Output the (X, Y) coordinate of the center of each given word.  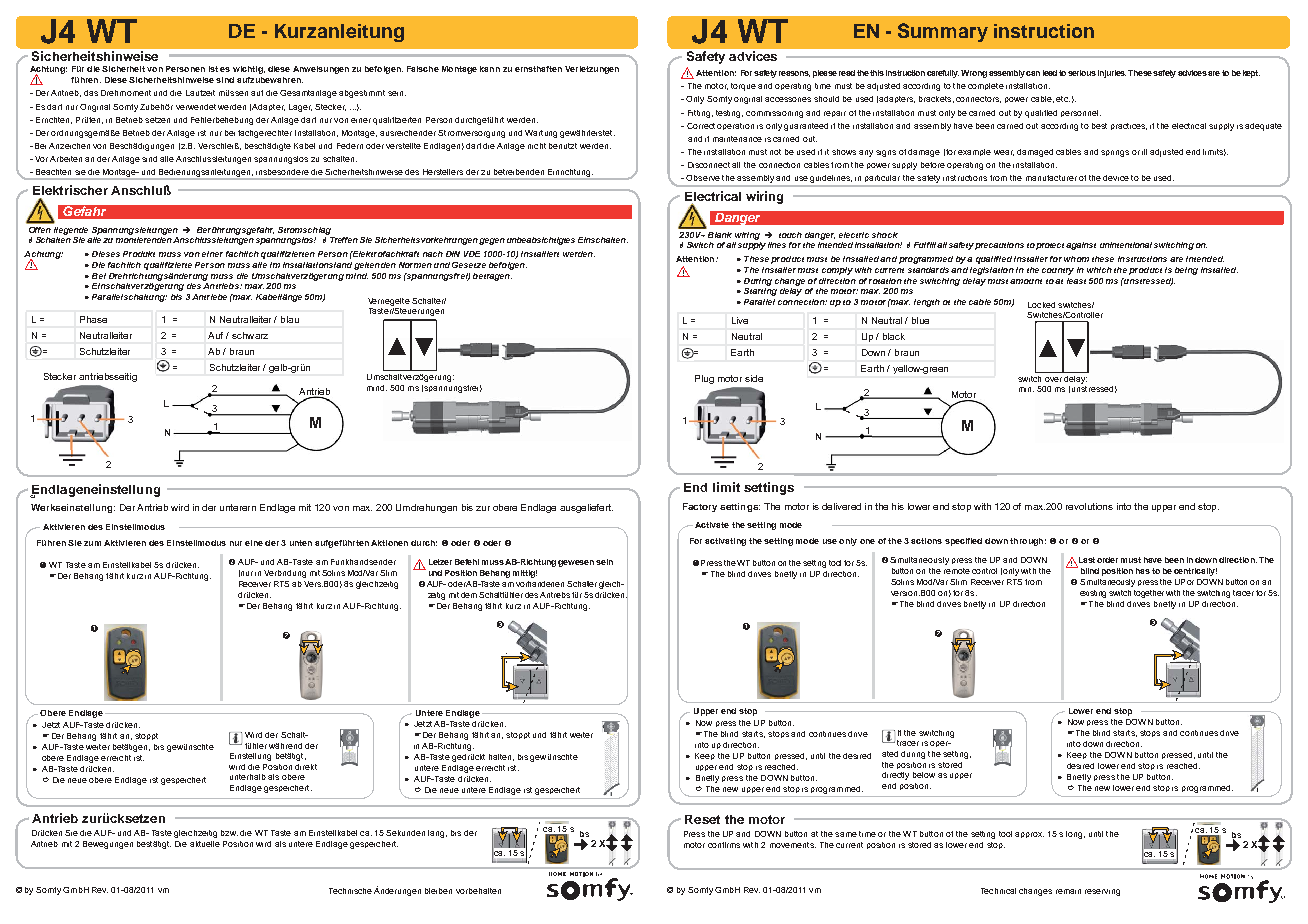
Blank (720, 235)
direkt (306, 767)
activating (725, 542)
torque (743, 87)
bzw (229, 833)
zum (92, 543)
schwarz (250, 335)
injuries (1112, 74)
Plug (704, 379)
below (924, 775)
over (1053, 379)
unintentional (1126, 245)
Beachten (53, 172)
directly (895, 776)
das (91, 93)
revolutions (1089, 506)
